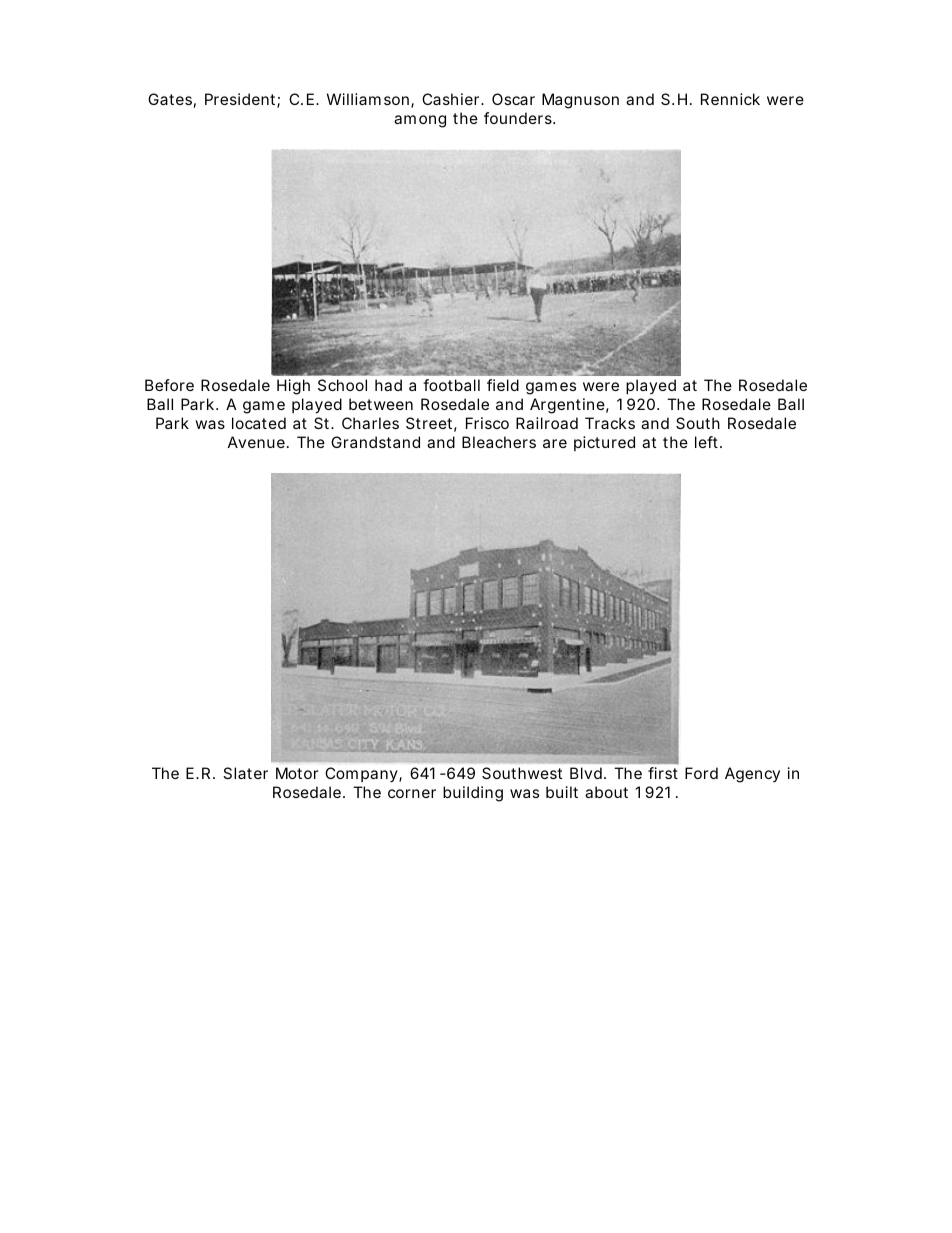 This page has height=1233, width=952. I want to click on Magnuson, so click(580, 101).
